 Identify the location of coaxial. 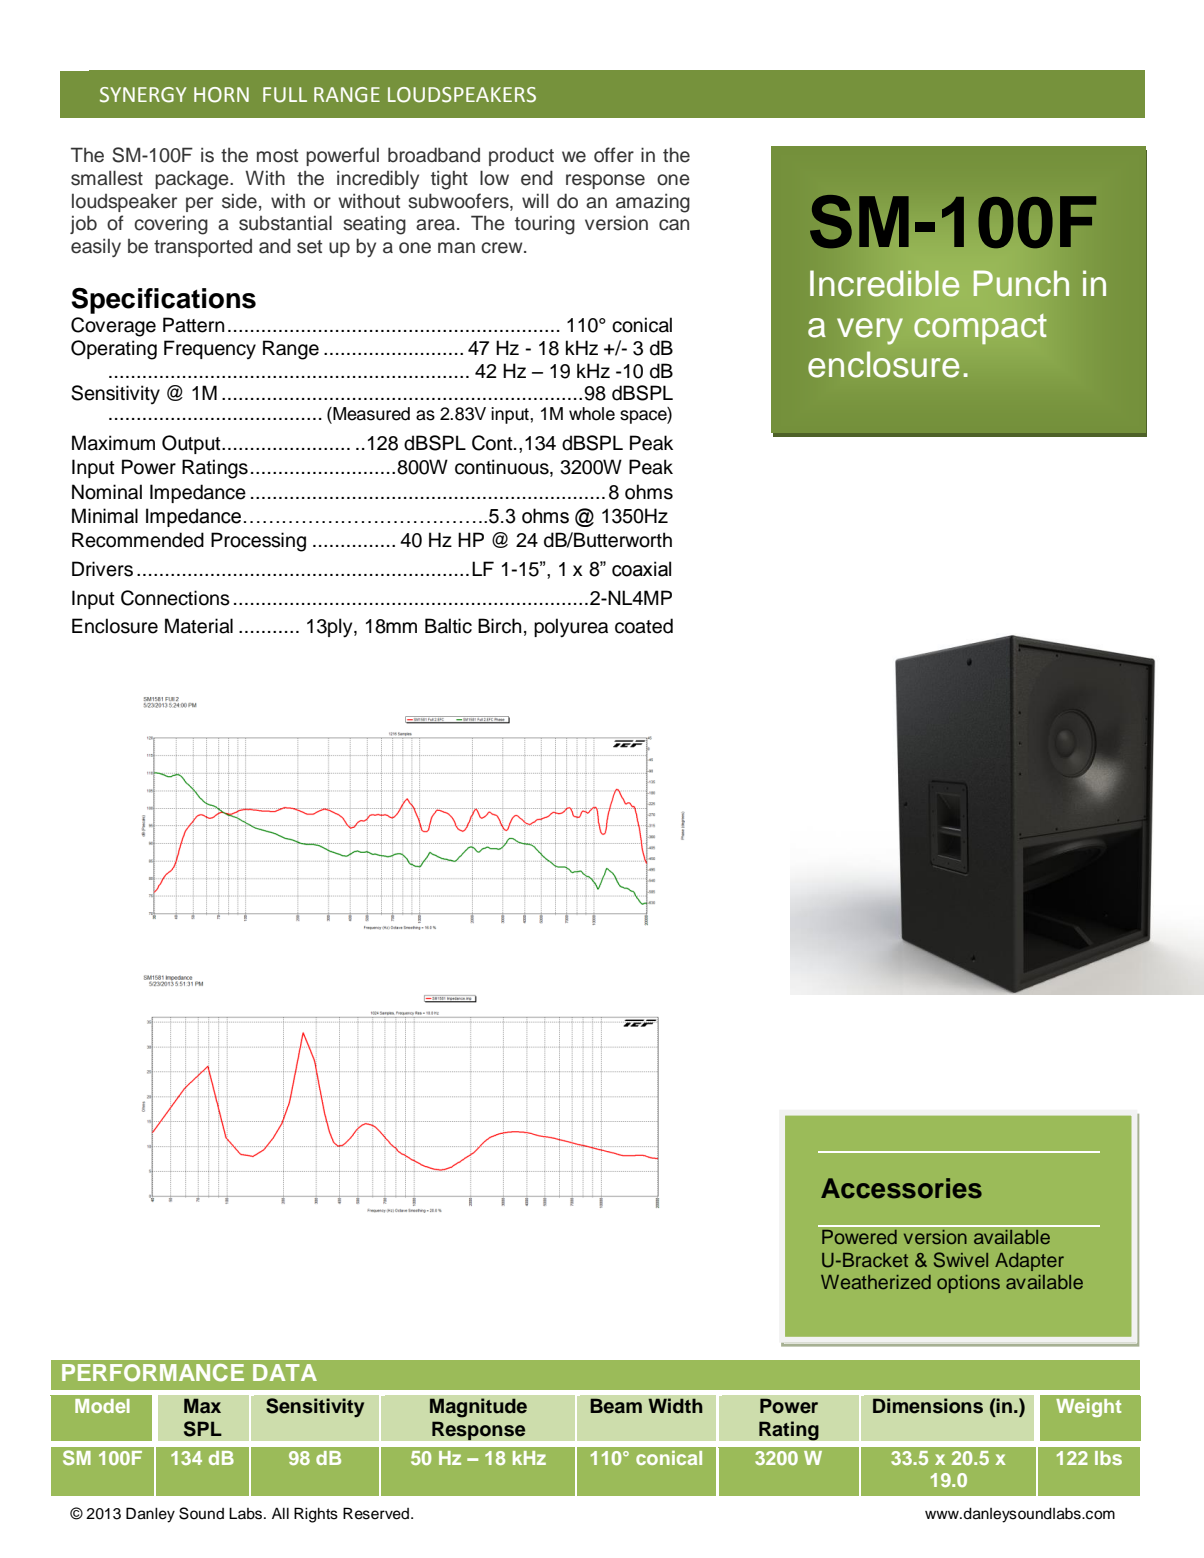
(641, 569).
